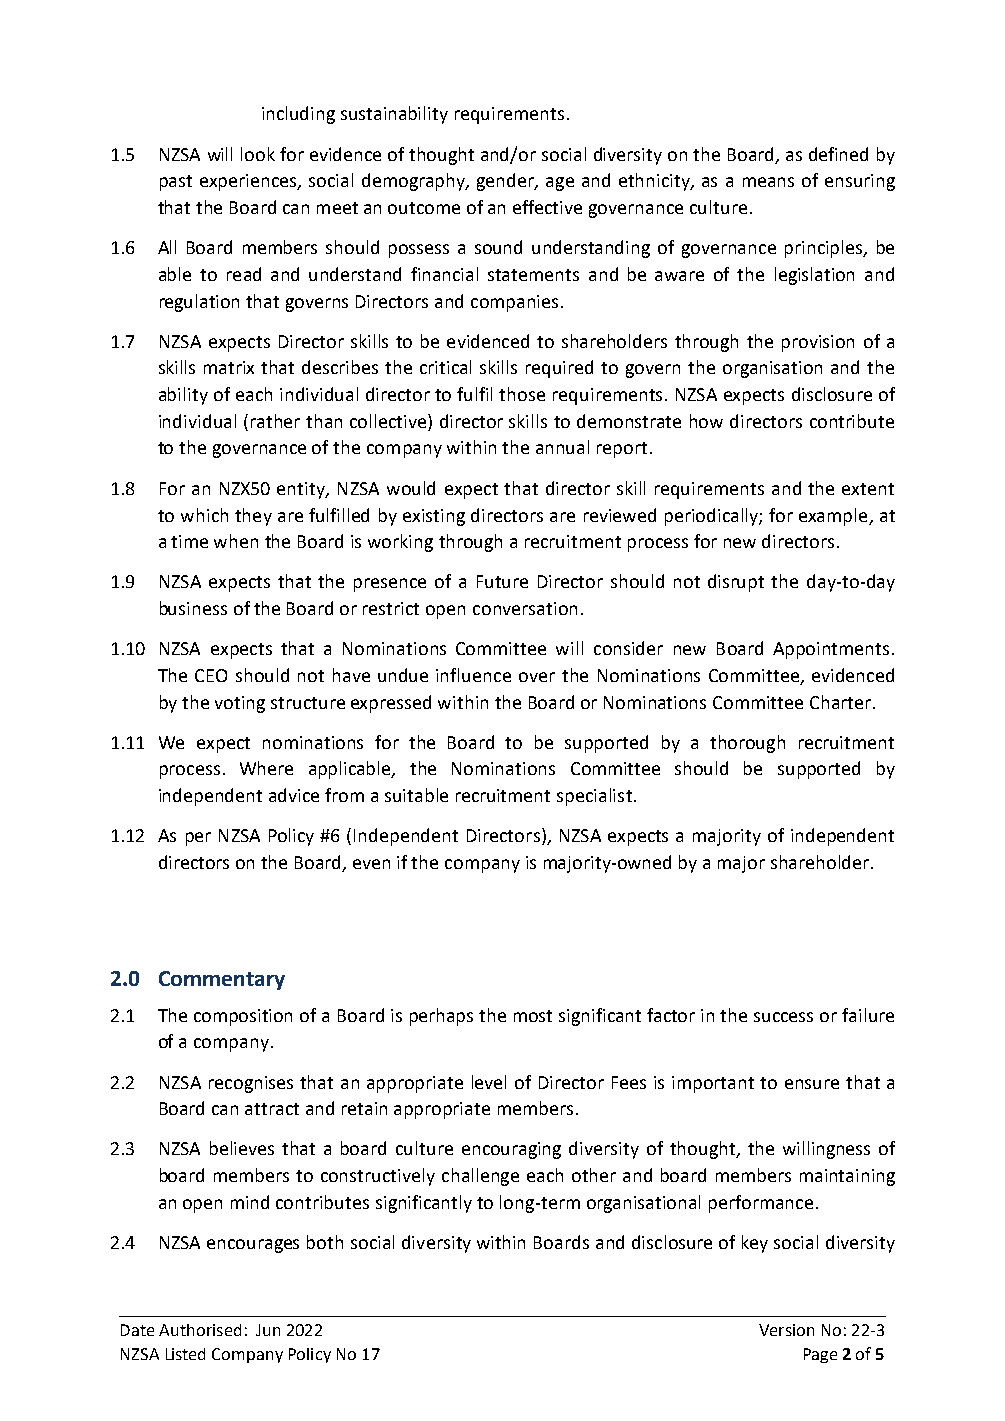 This page has width=1005, height=1421. I want to click on thorough, so click(747, 744).
